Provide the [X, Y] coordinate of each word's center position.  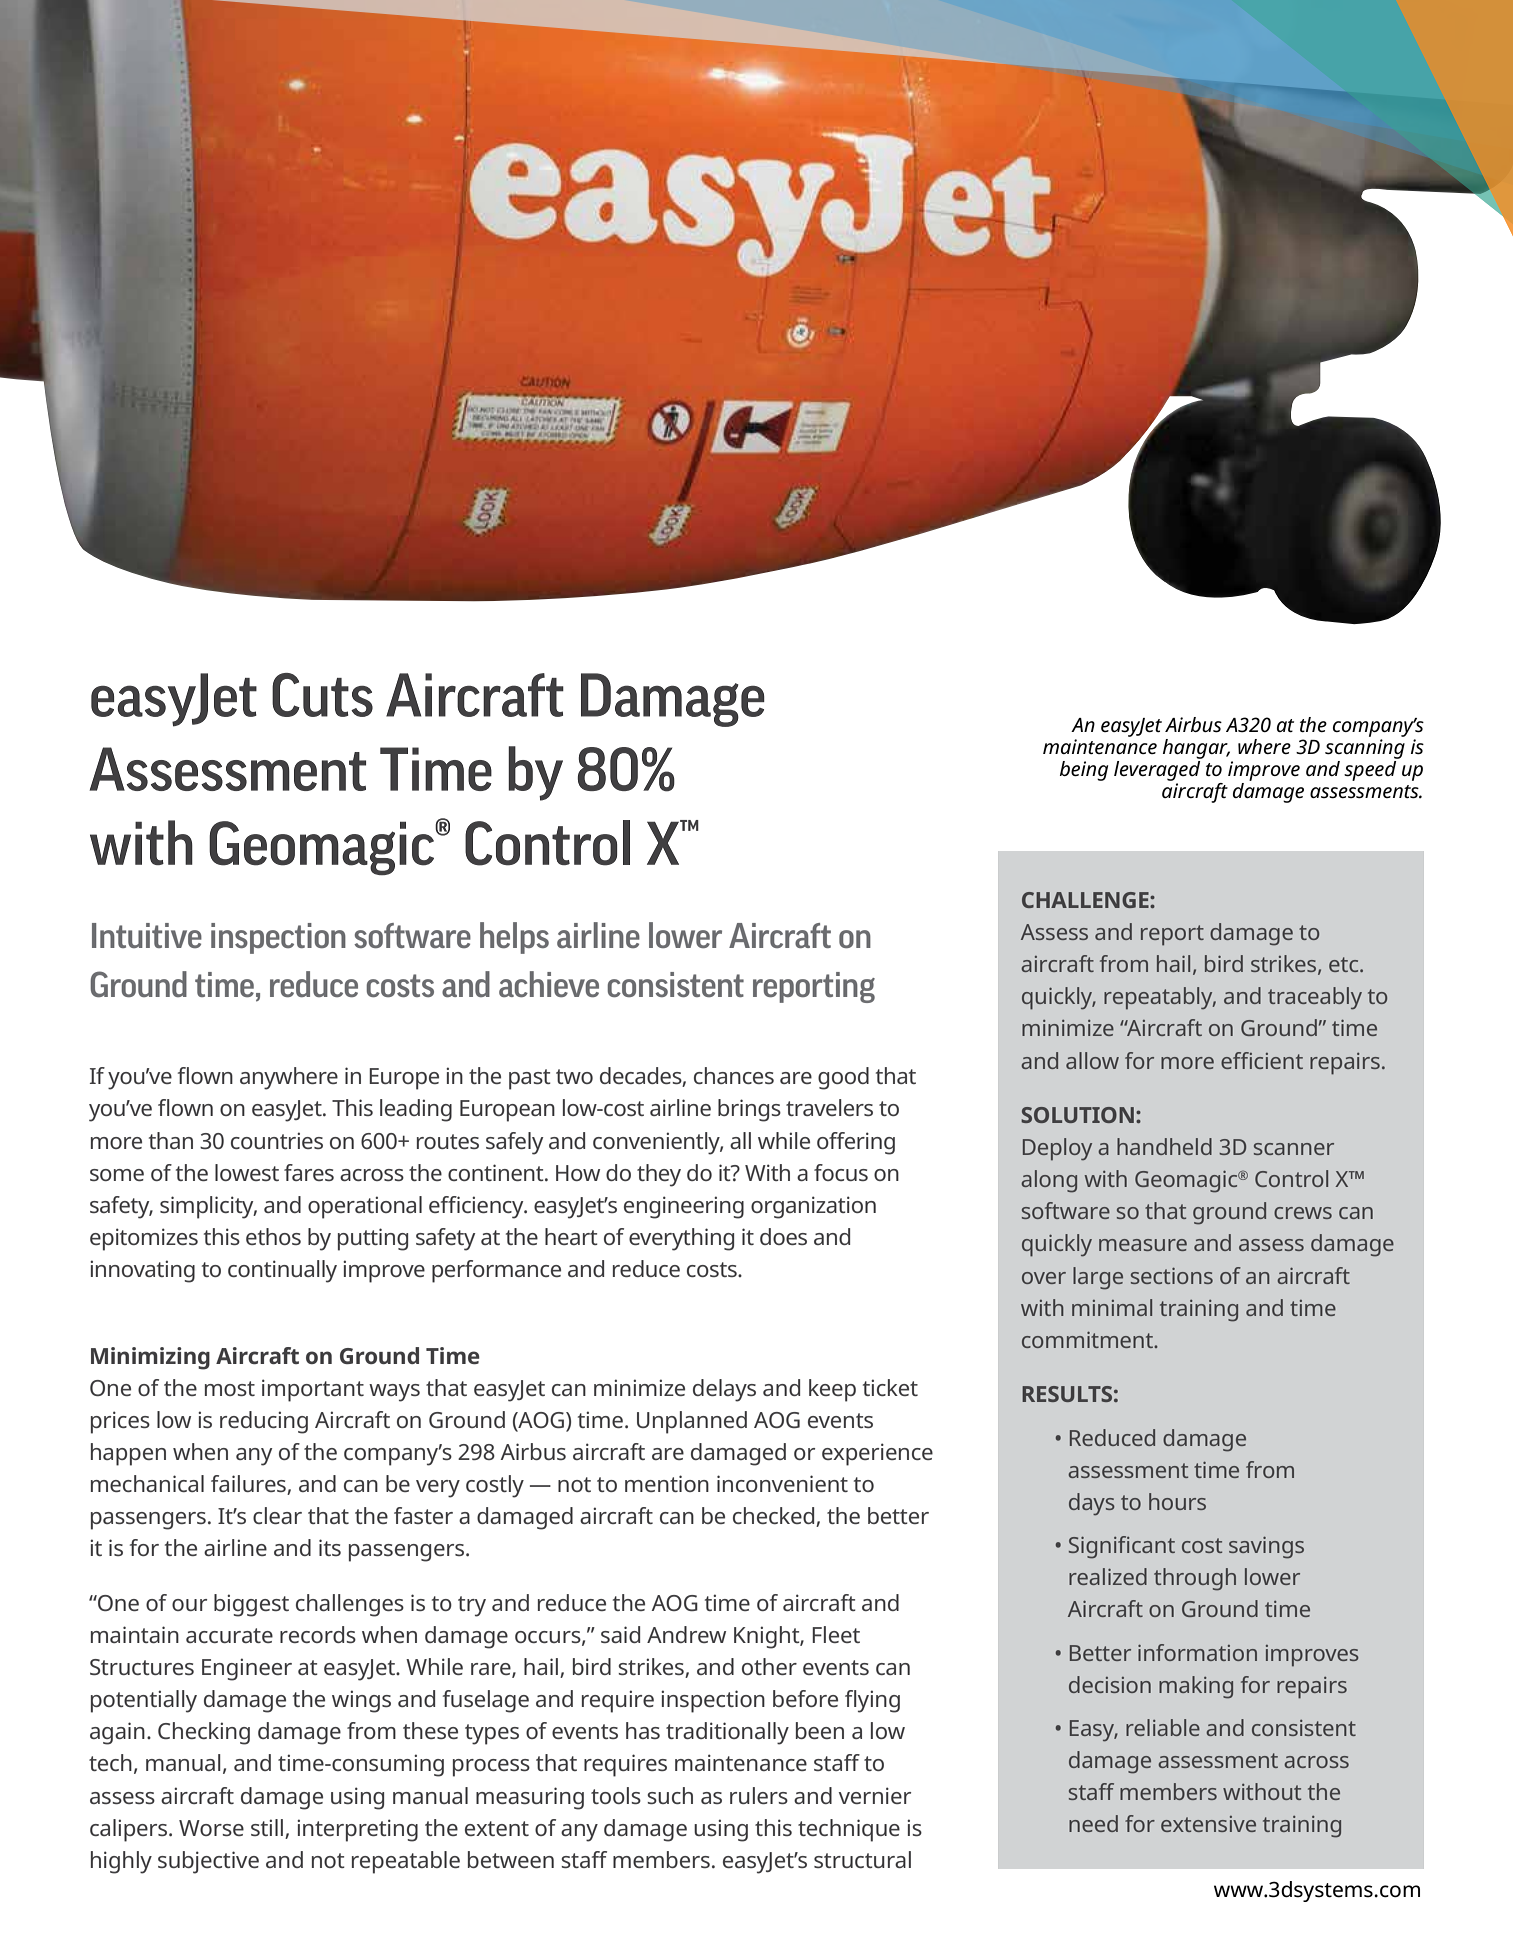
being [1084, 771]
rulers [759, 1795]
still [267, 1827]
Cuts [322, 695]
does [783, 1236]
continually [282, 1271]
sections [1172, 1276]
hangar [1196, 749]
